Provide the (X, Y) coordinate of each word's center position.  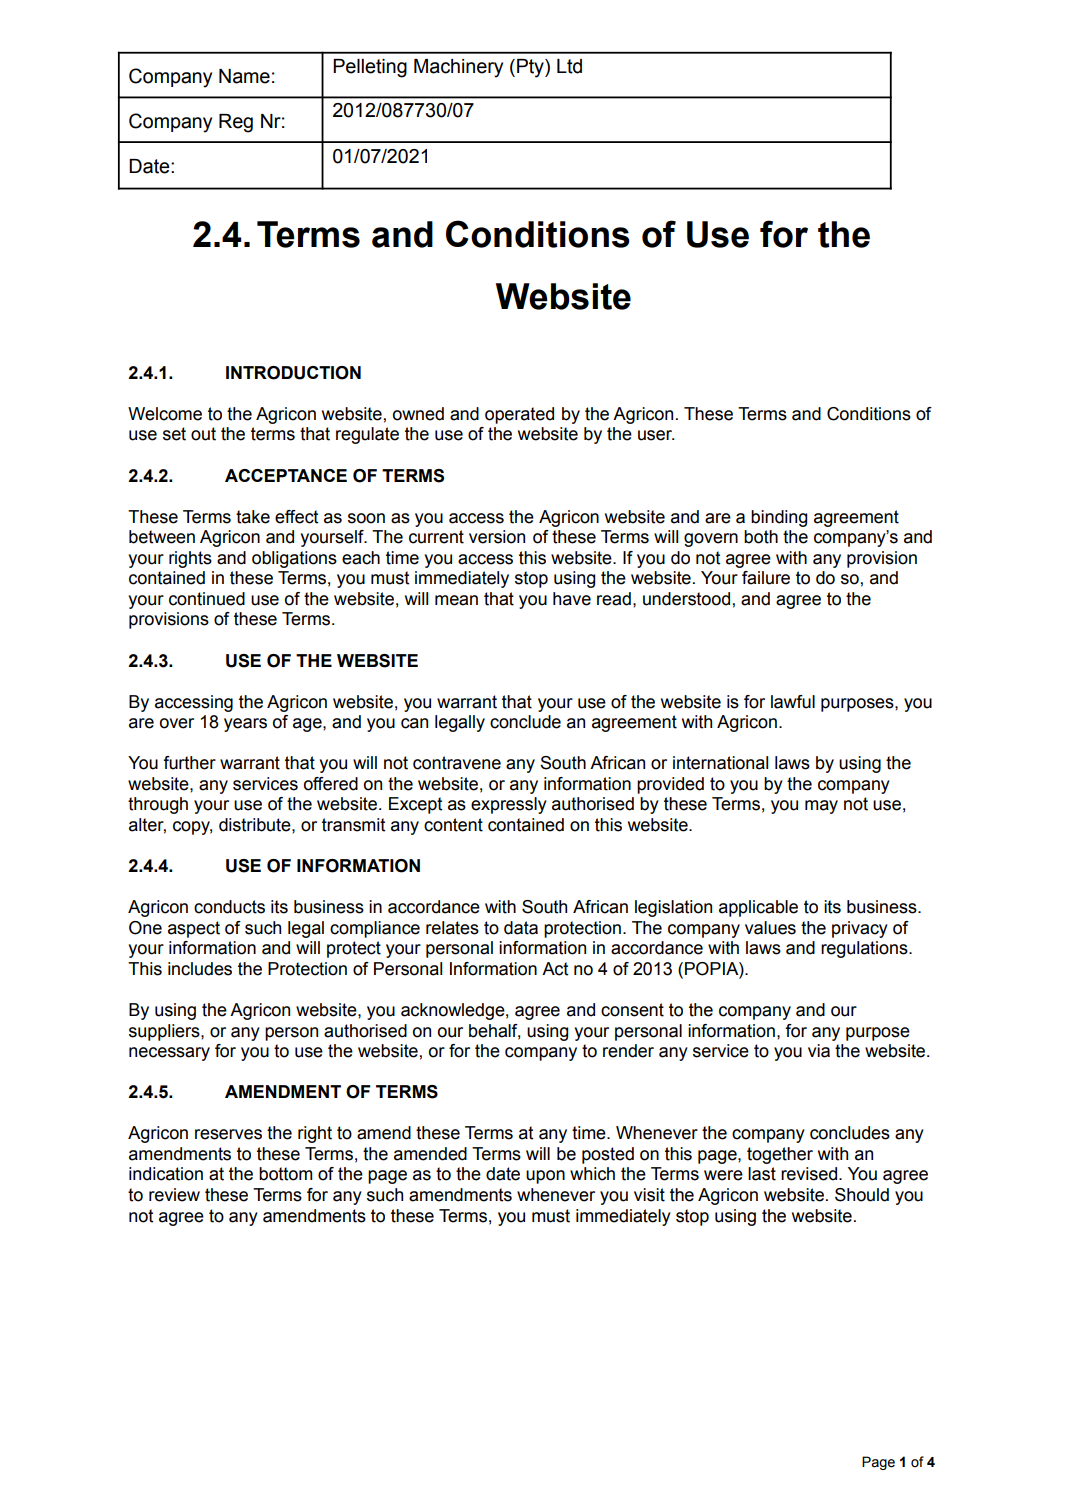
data (521, 928)
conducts (229, 907)
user (656, 435)
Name (244, 76)
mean (456, 600)
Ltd (569, 66)
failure (766, 578)
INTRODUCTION (293, 373)
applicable (758, 908)
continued (207, 599)
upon (545, 1177)
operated (519, 415)
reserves (228, 1134)
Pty (531, 68)
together (780, 1155)
